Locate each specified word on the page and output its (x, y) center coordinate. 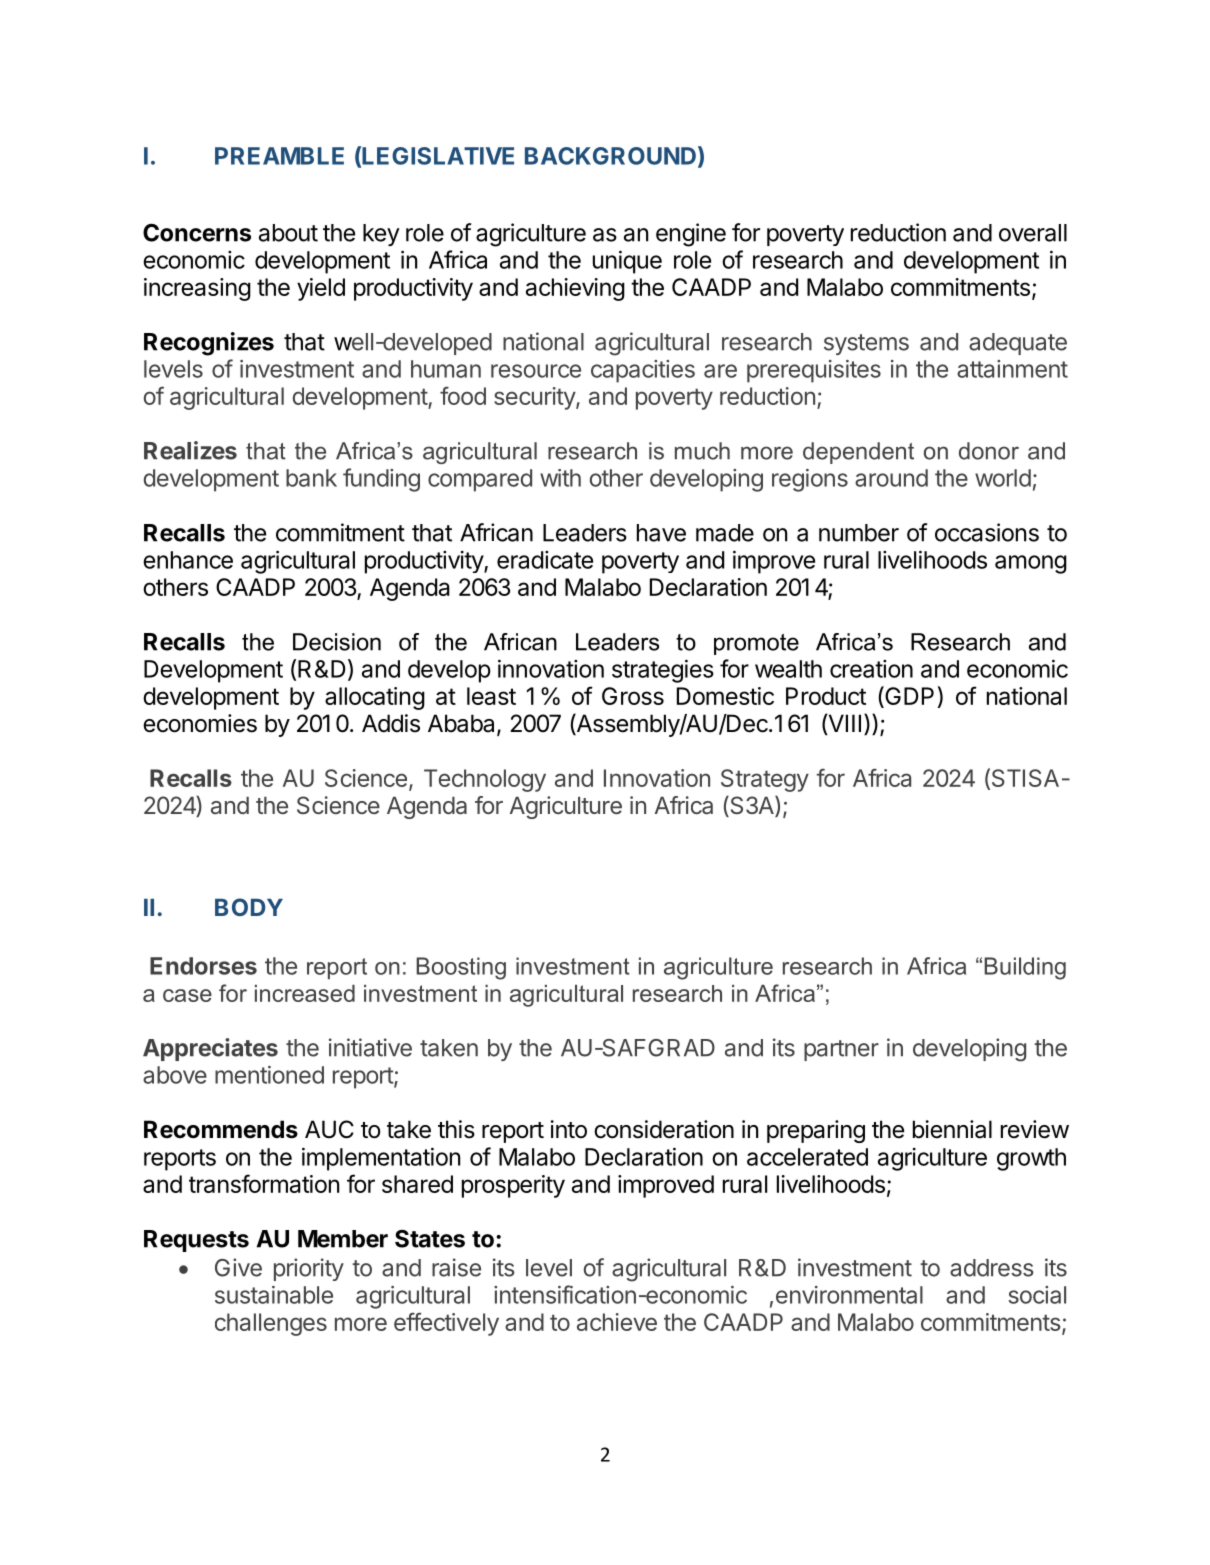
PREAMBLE (279, 156)
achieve (617, 1322)
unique (627, 262)
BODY (249, 907)
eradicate (545, 560)
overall (1033, 233)
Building (1025, 968)
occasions (987, 532)
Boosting (461, 968)
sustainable (274, 1295)
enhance (188, 560)
